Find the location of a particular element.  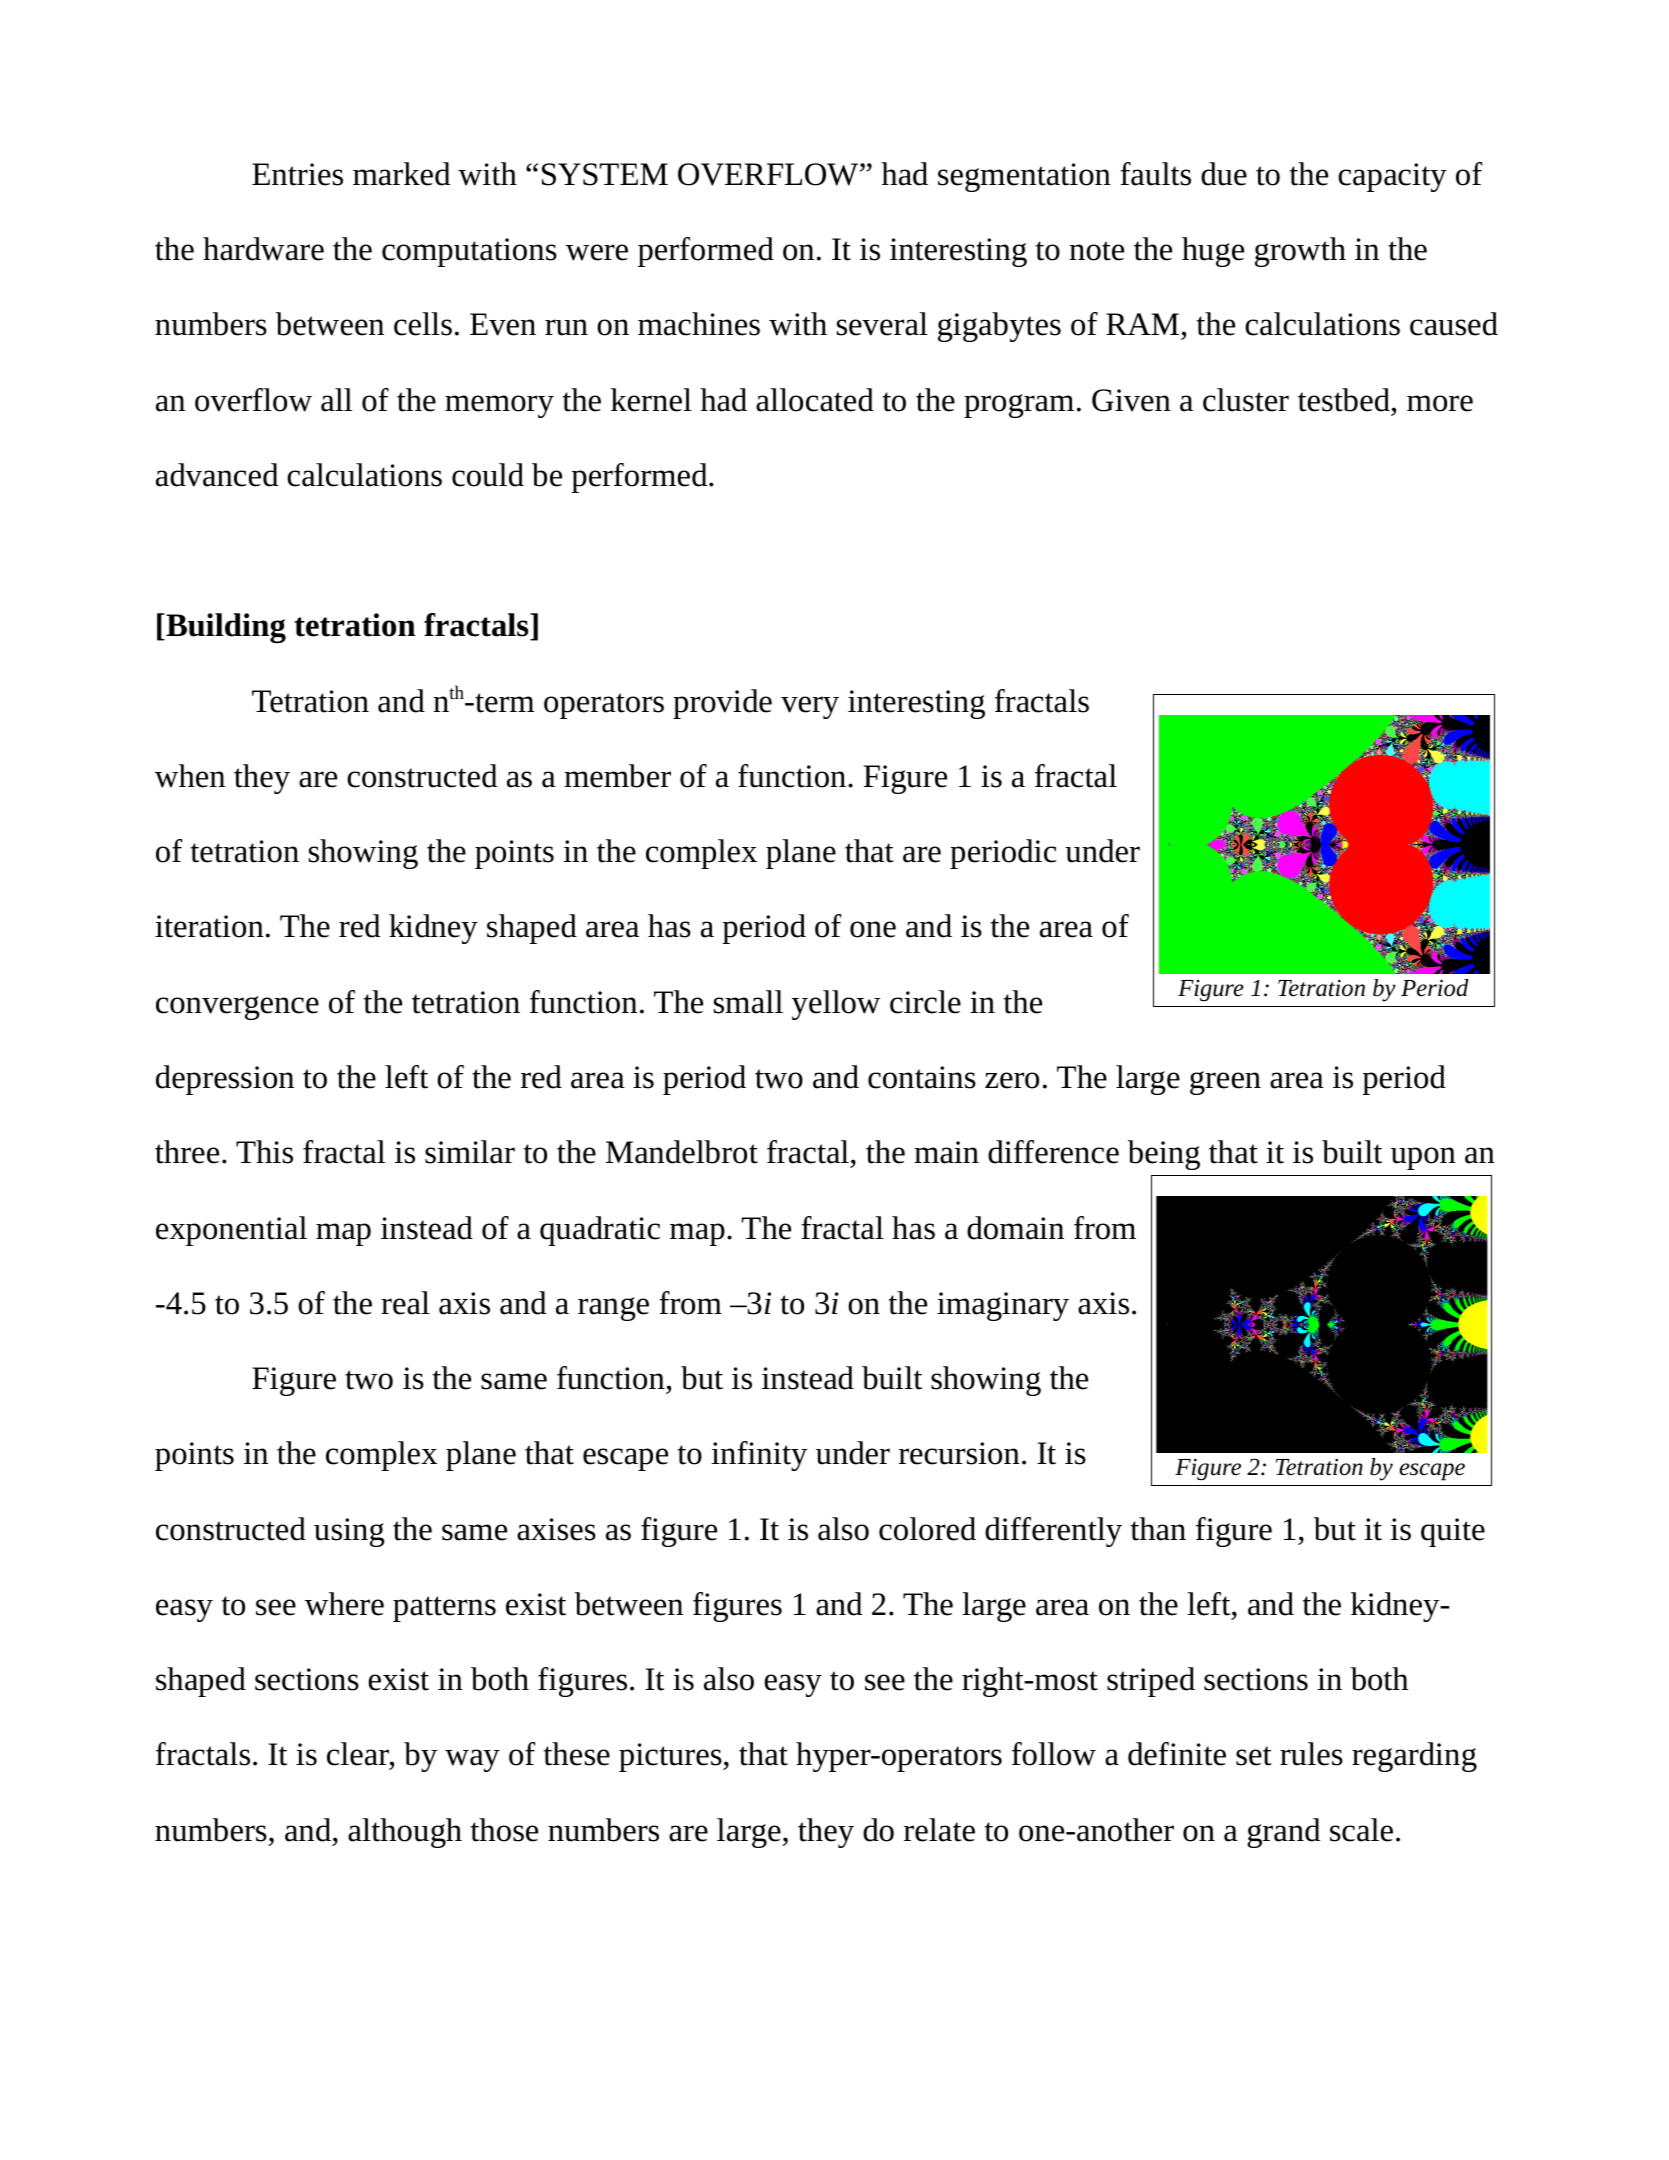

hardware is located at coordinates (263, 249).
